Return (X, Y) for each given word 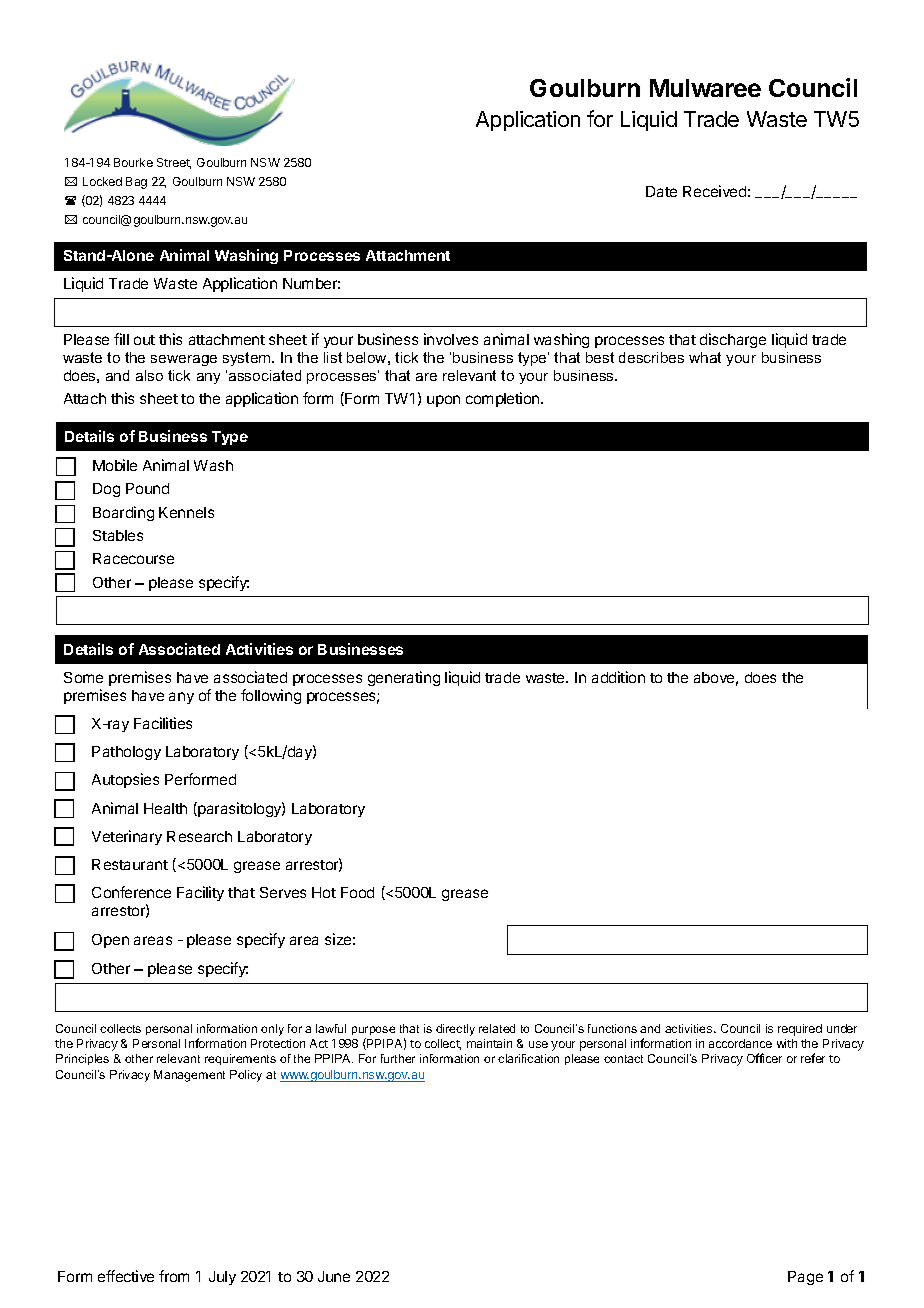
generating (404, 678)
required (800, 1030)
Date (661, 191)
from (174, 1276)
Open (110, 941)
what (705, 357)
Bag (136, 183)
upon (443, 401)
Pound (147, 488)
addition (618, 677)
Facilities (163, 723)
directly (455, 1030)
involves (451, 339)
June (334, 1276)
